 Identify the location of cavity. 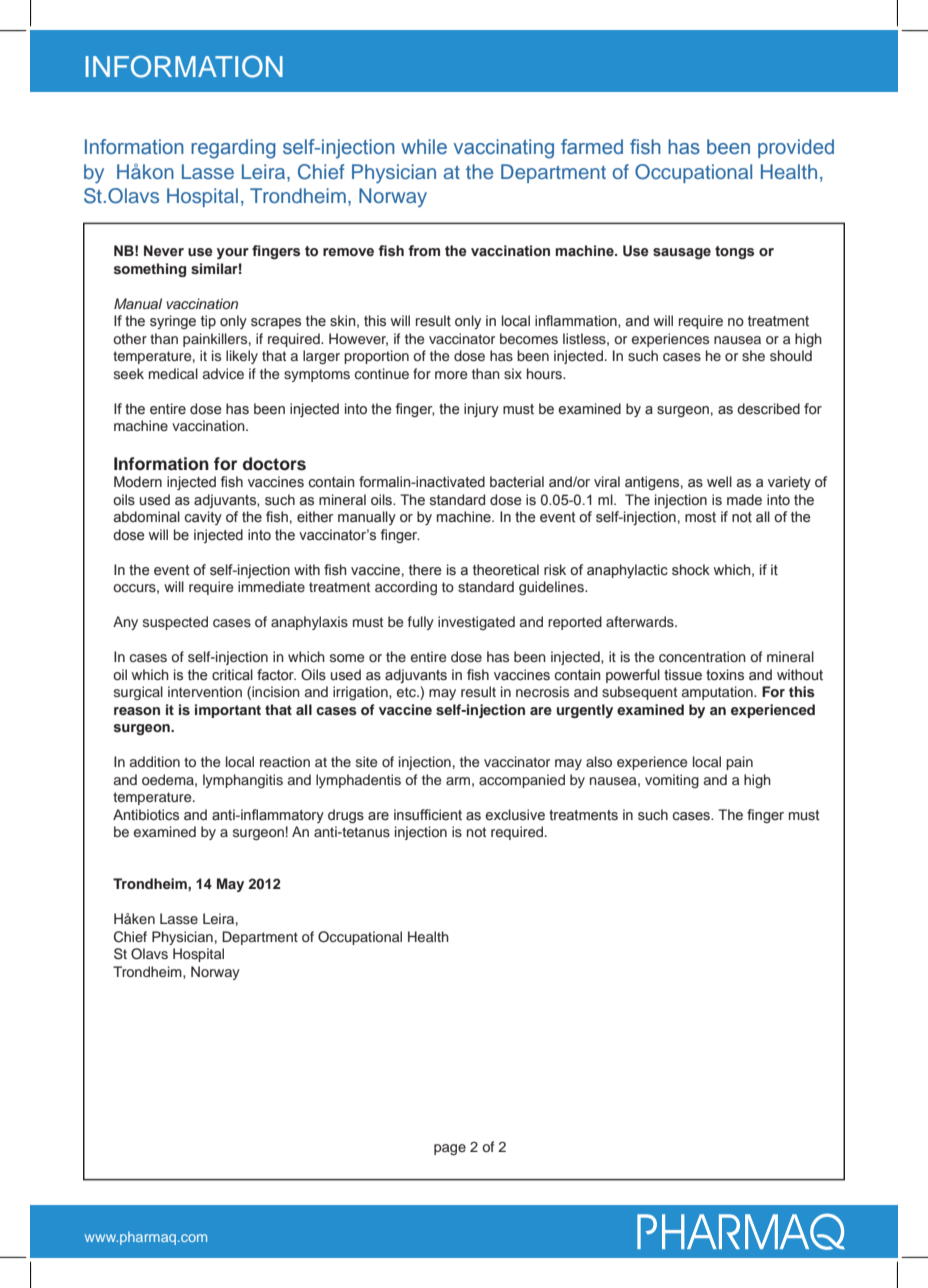
(203, 518).
